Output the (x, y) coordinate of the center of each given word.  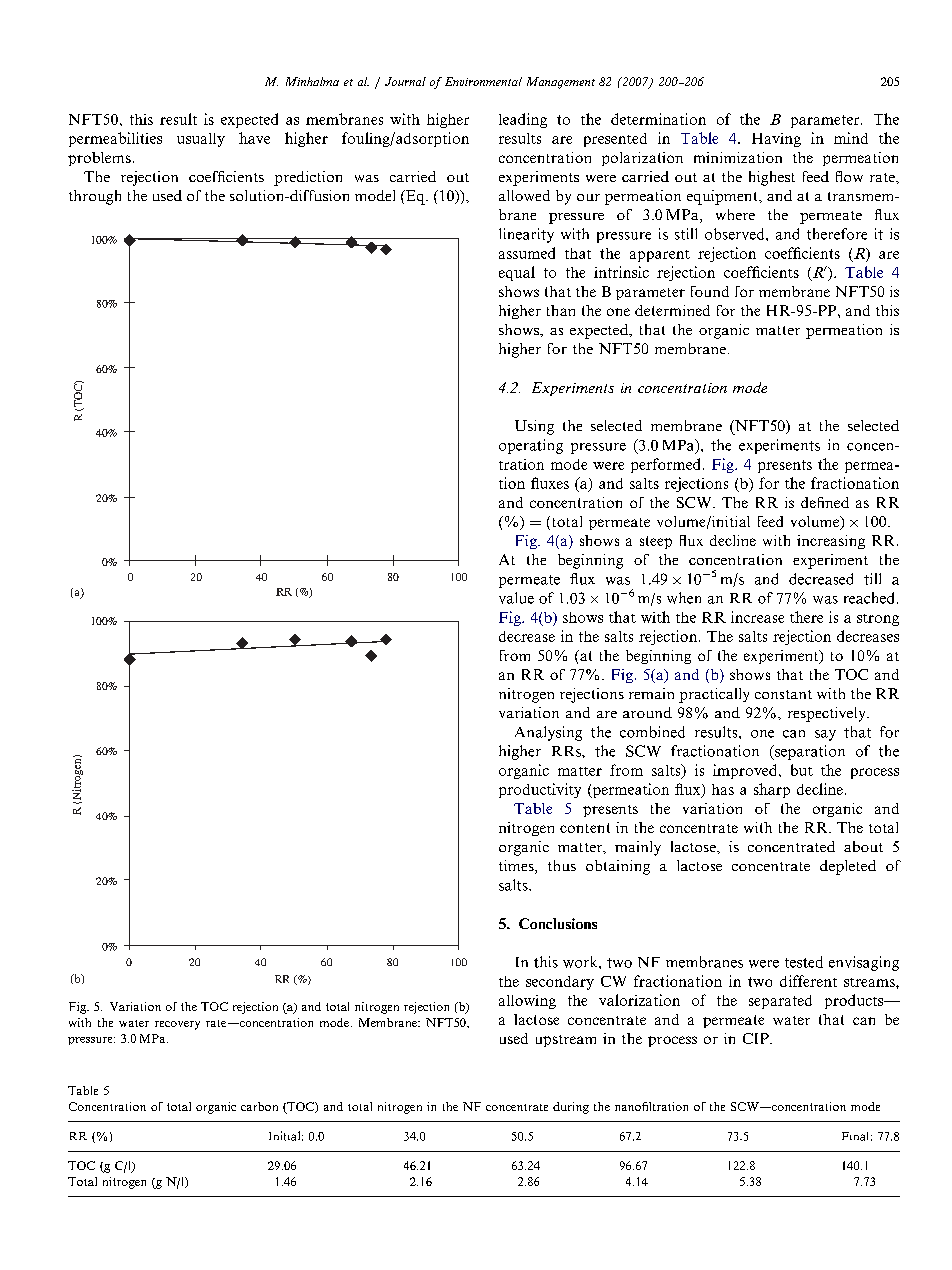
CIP (757, 1038)
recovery (177, 1025)
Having (776, 140)
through (95, 197)
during (571, 1108)
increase (757, 617)
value (516, 598)
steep (656, 542)
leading (523, 120)
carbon (259, 1106)
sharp (772, 790)
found (710, 291)
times (517, 867)
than (561, 310)
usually (201, 140)
